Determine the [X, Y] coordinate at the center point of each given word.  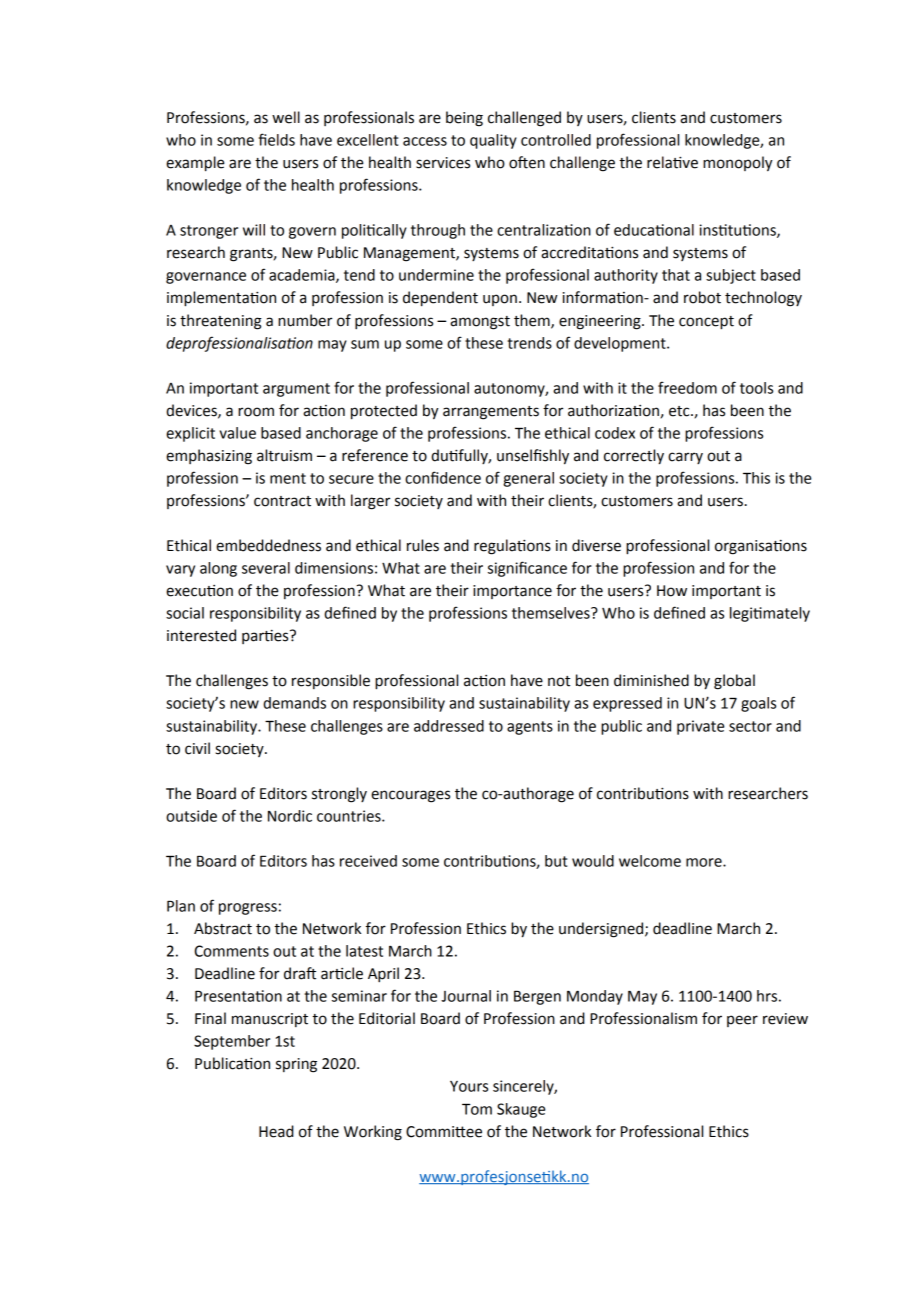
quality [493, 141]
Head [276, 1131]
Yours [469, 1086]
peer [742, 1021]
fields [277, 139]
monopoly [738, 163]
